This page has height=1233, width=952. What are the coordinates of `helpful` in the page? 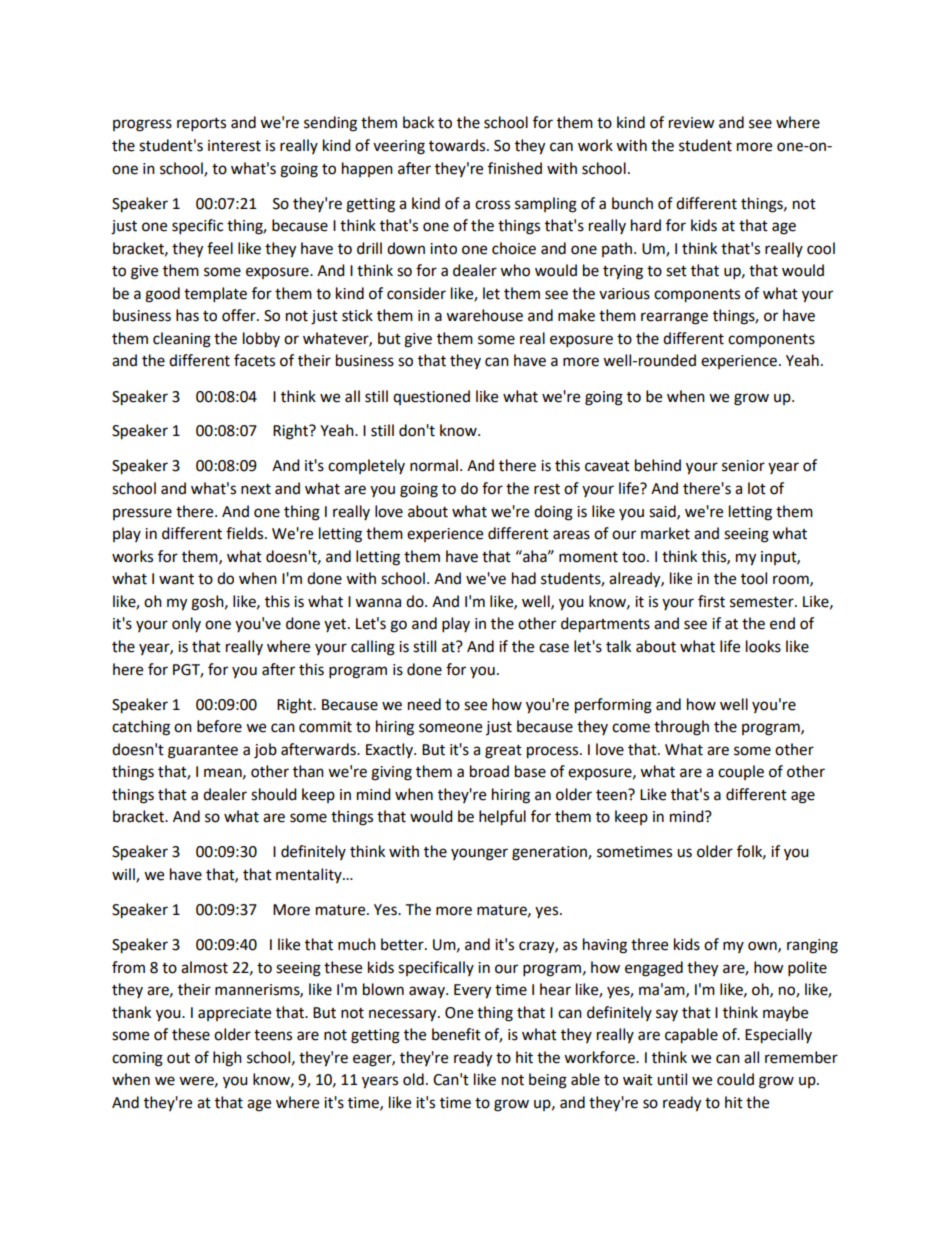 It's located at (502, 818).
